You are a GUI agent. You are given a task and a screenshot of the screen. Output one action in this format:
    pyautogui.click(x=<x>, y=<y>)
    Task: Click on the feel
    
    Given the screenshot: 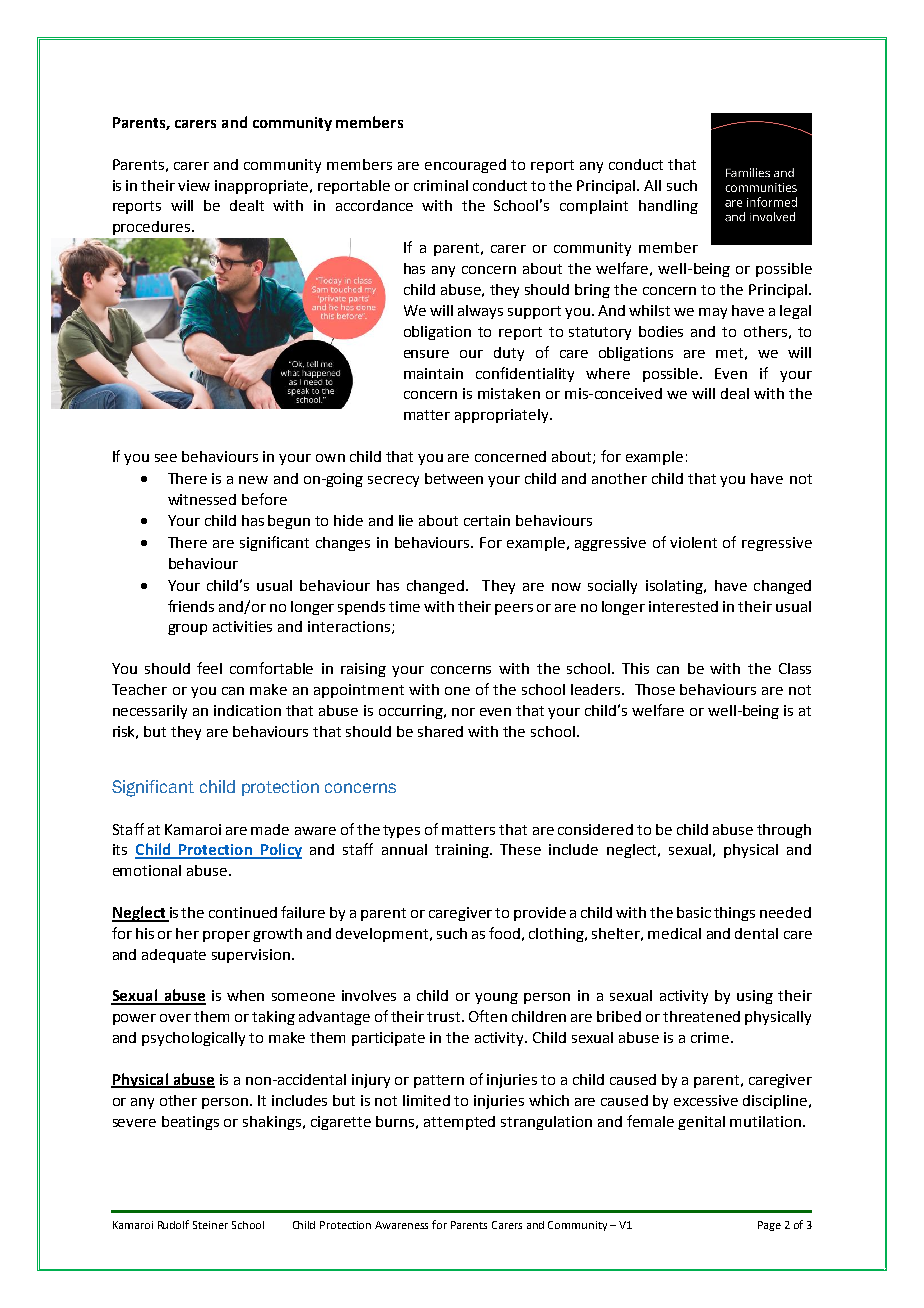 What is the action you would take?
    pyautogui.click(x=209, y=668)
